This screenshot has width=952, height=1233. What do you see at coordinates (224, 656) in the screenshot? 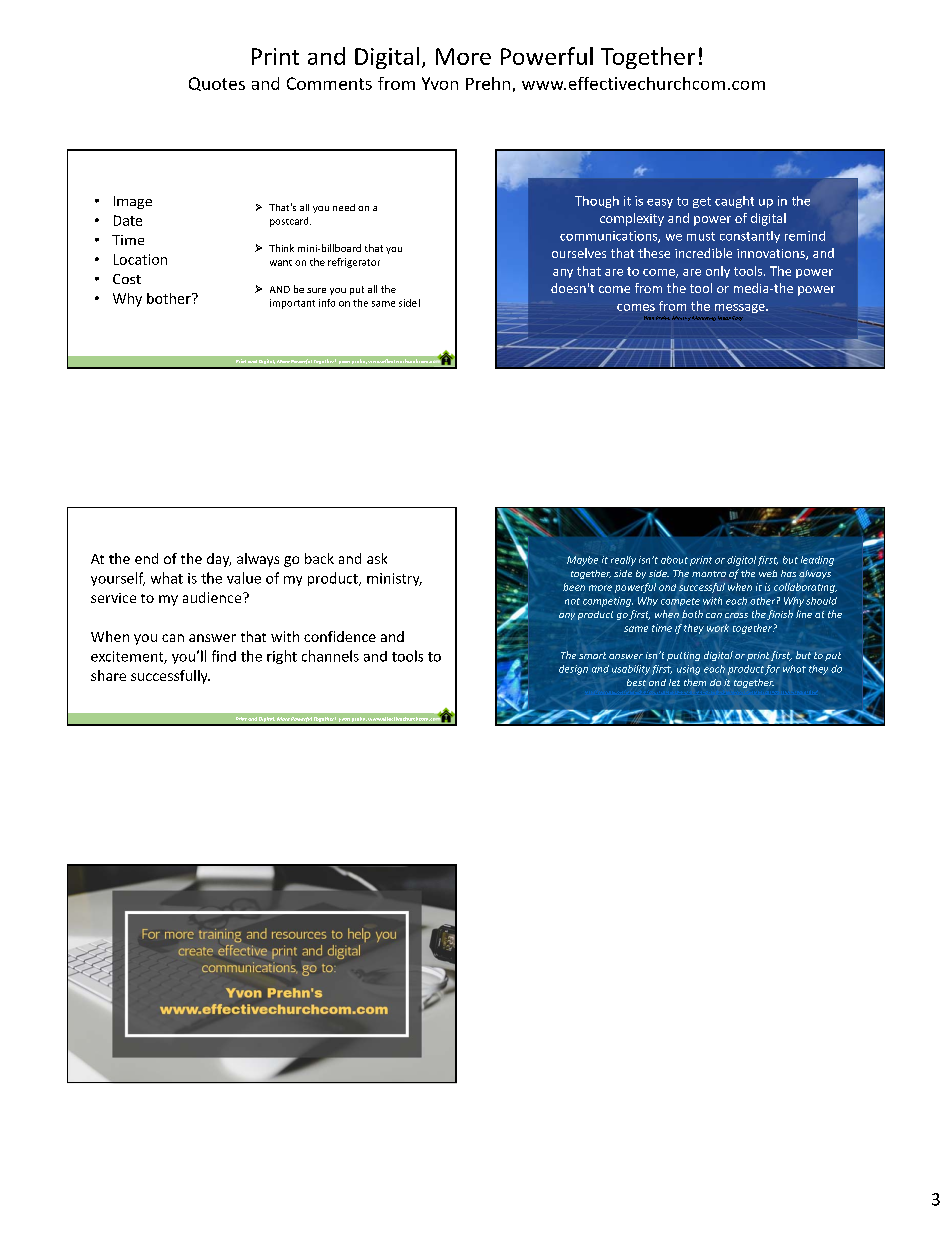
I see `find` at bounding box center [224, 656].
